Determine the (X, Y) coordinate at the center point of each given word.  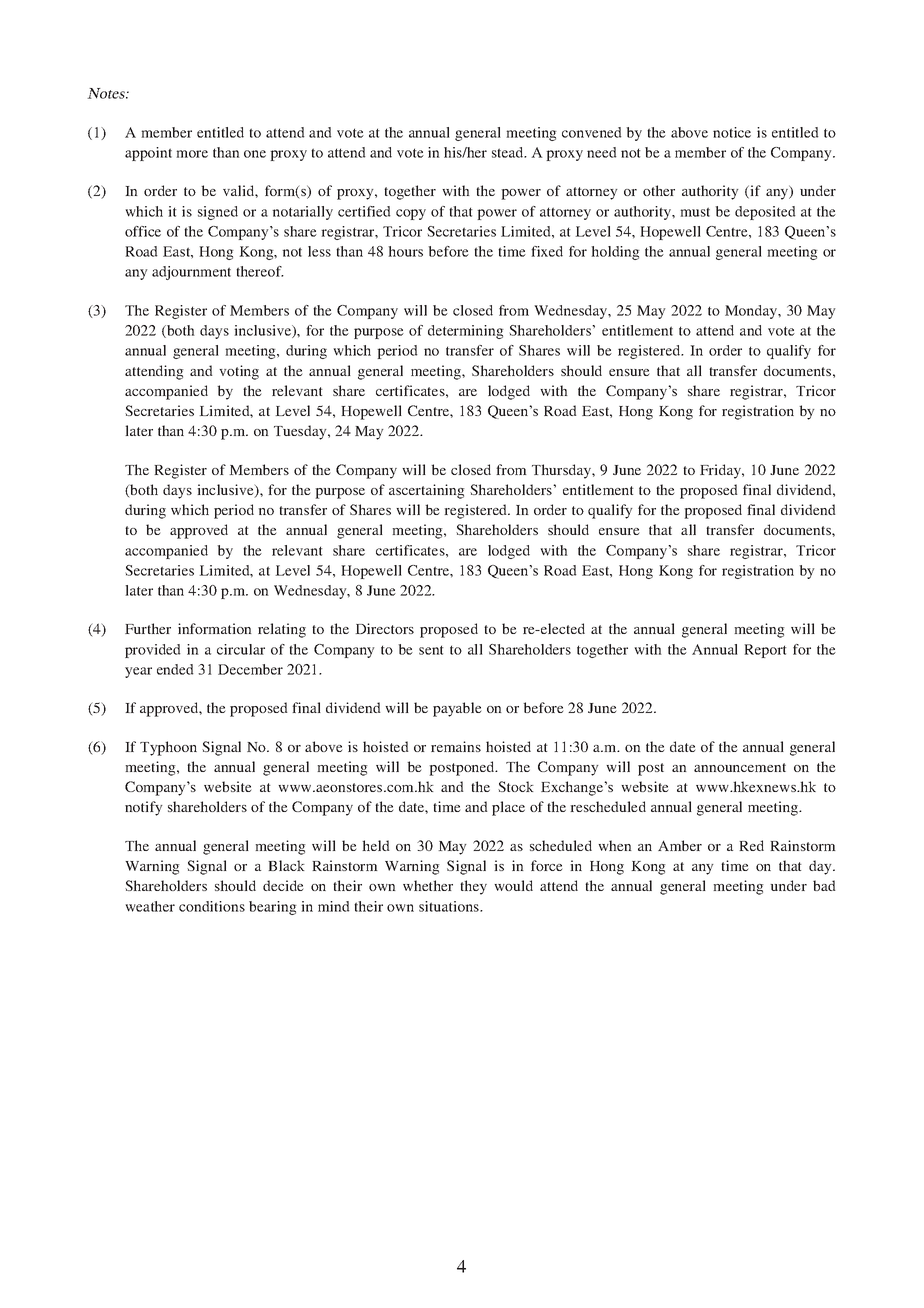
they (473, 887)
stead (509, 152)
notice (732, 132)
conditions (212, 906)
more (192, 154)
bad (824, 885)
